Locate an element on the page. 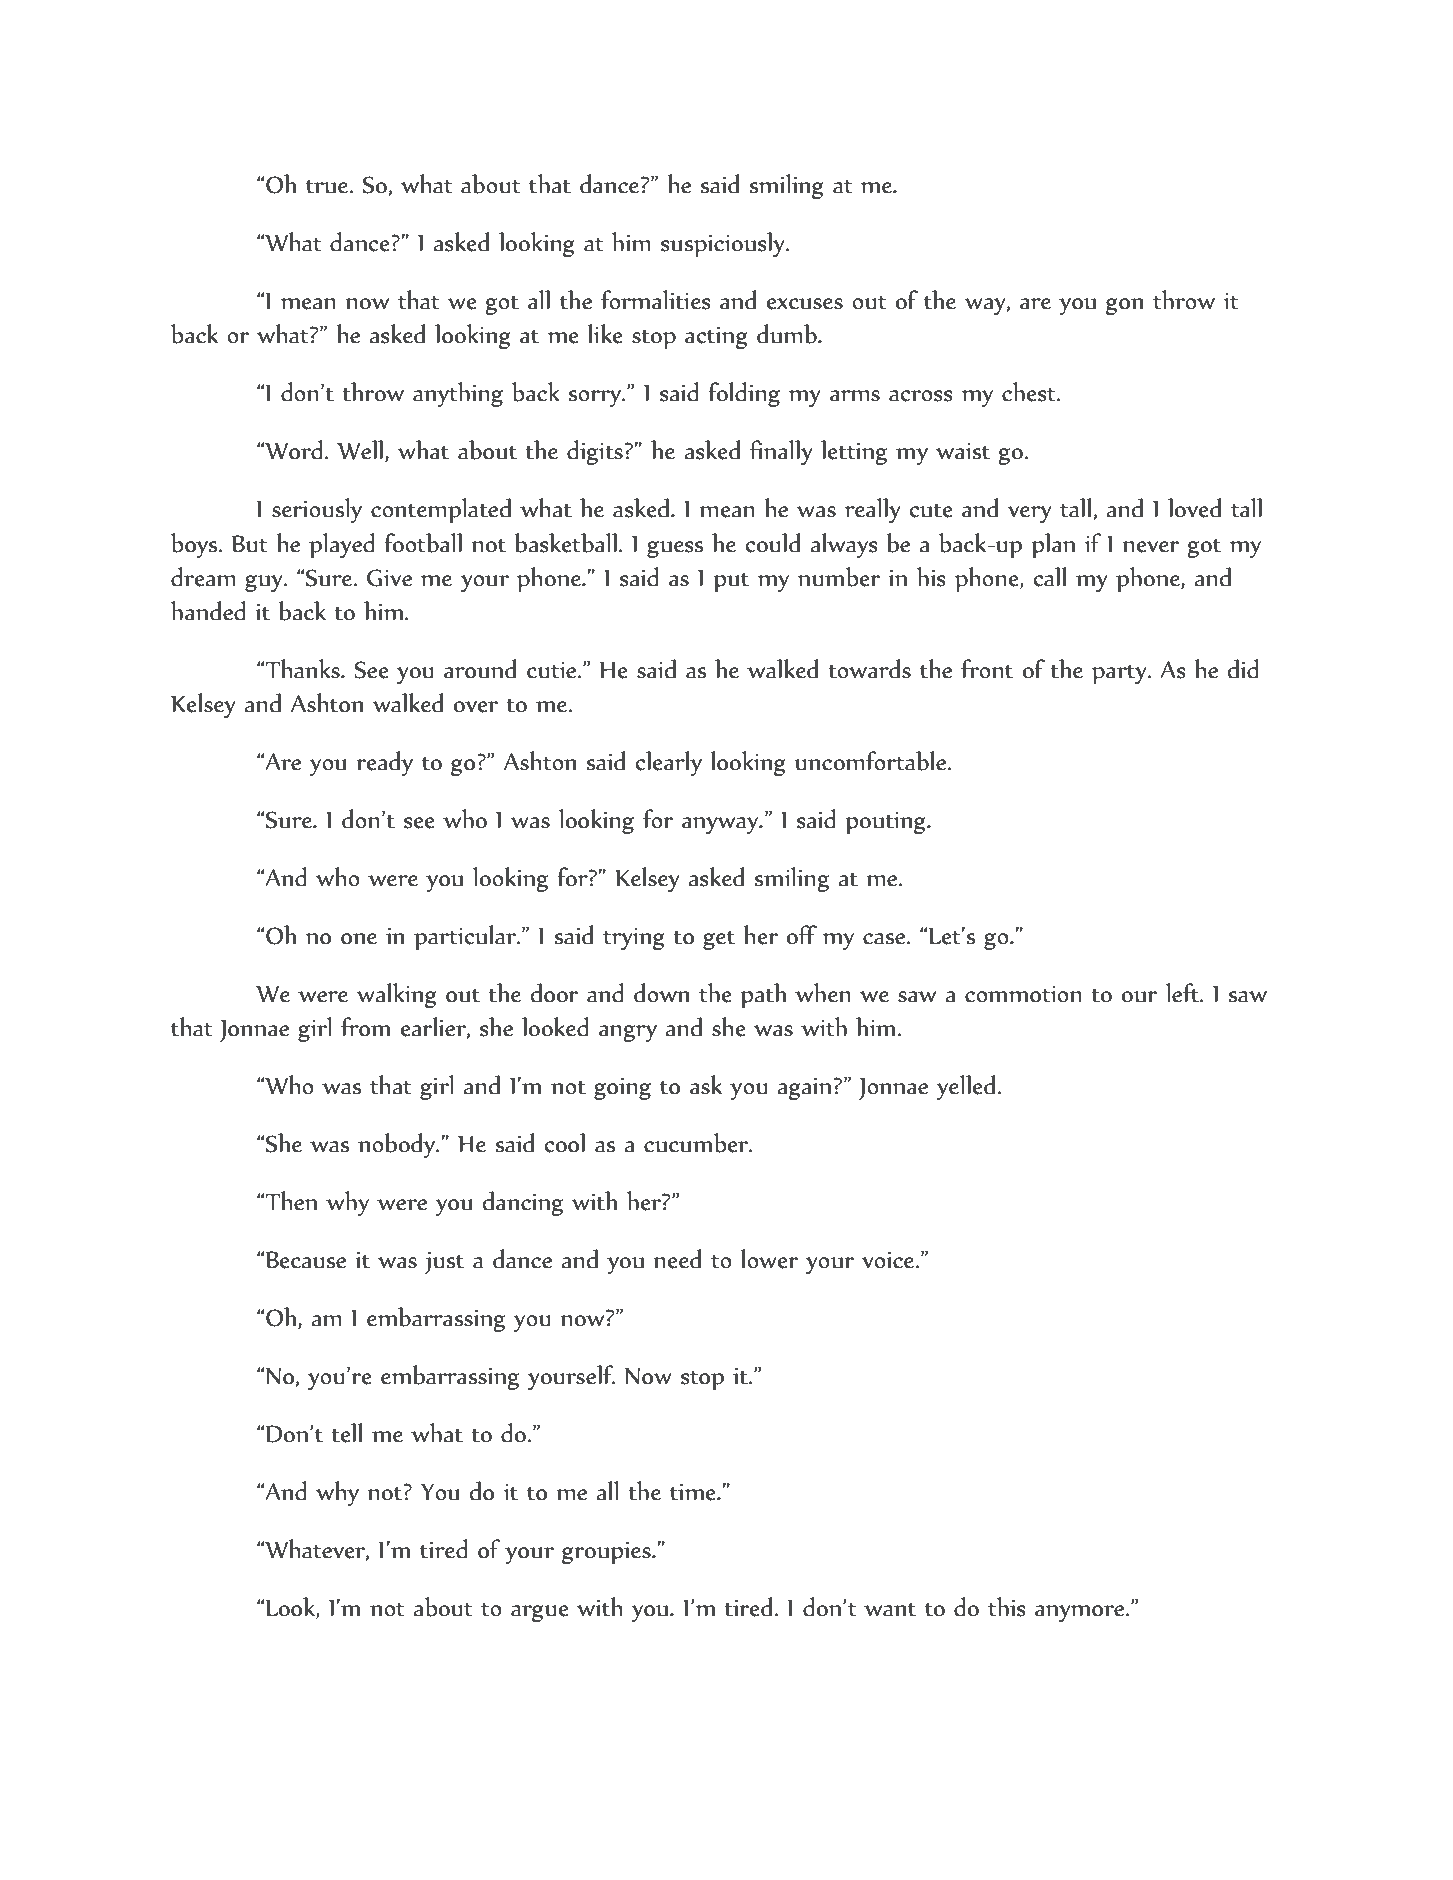 This page has height=1880, width=1453. tell is located at coordinates (346, 1433).
